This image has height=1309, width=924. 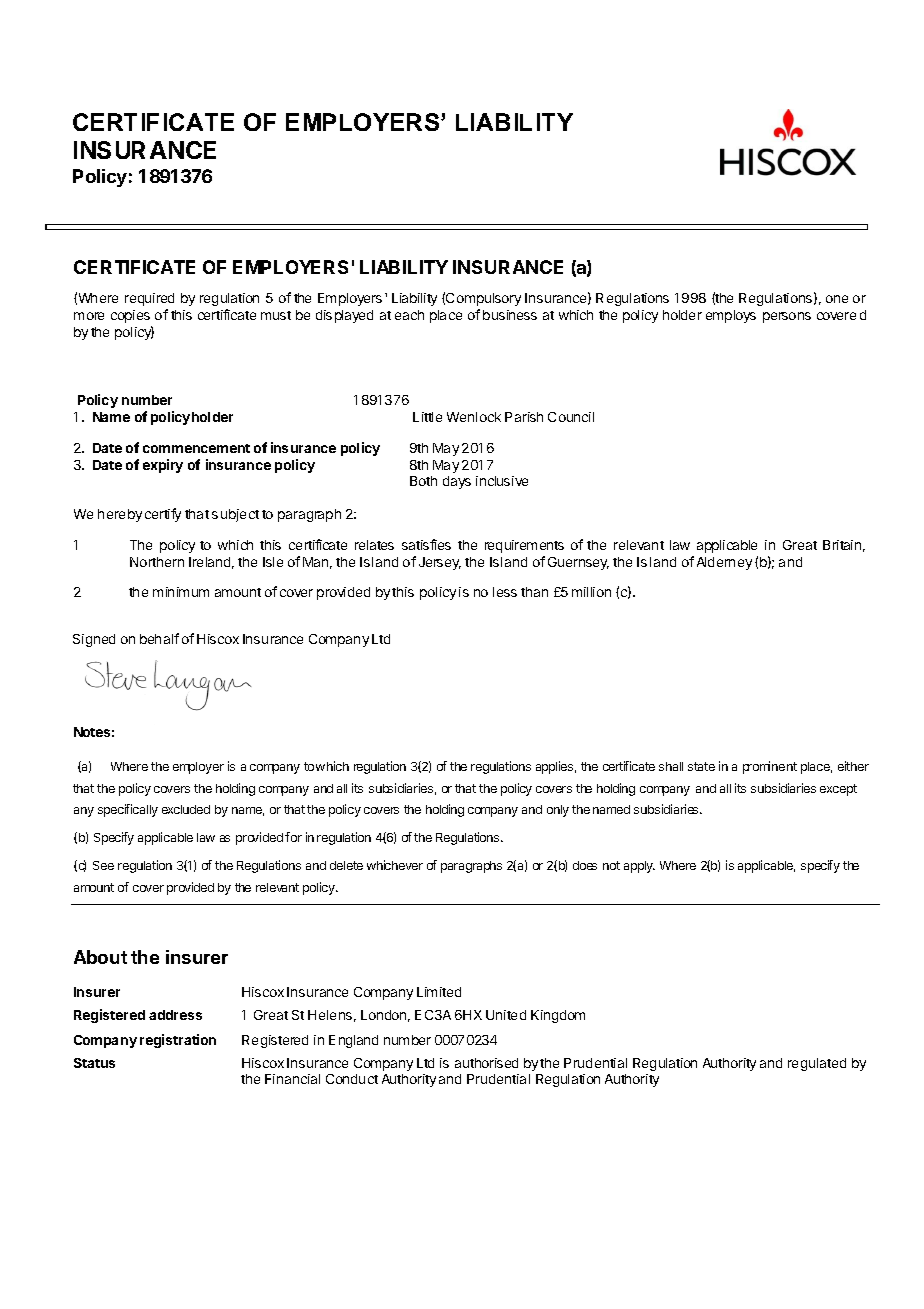 I want to click on apply, so click(x=639, y=867).
